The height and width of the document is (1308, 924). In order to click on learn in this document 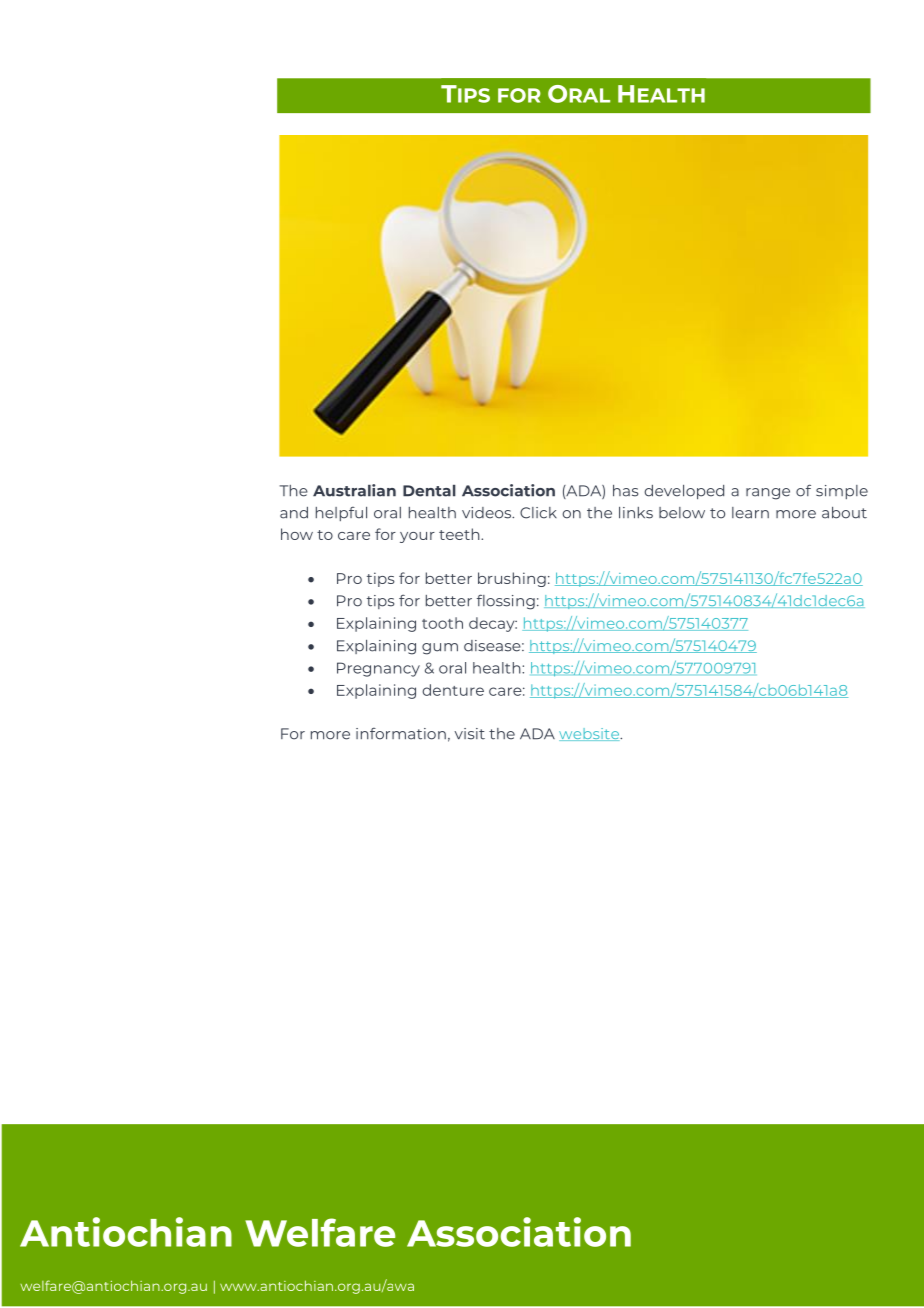, I will do `click(750, 513)`.
